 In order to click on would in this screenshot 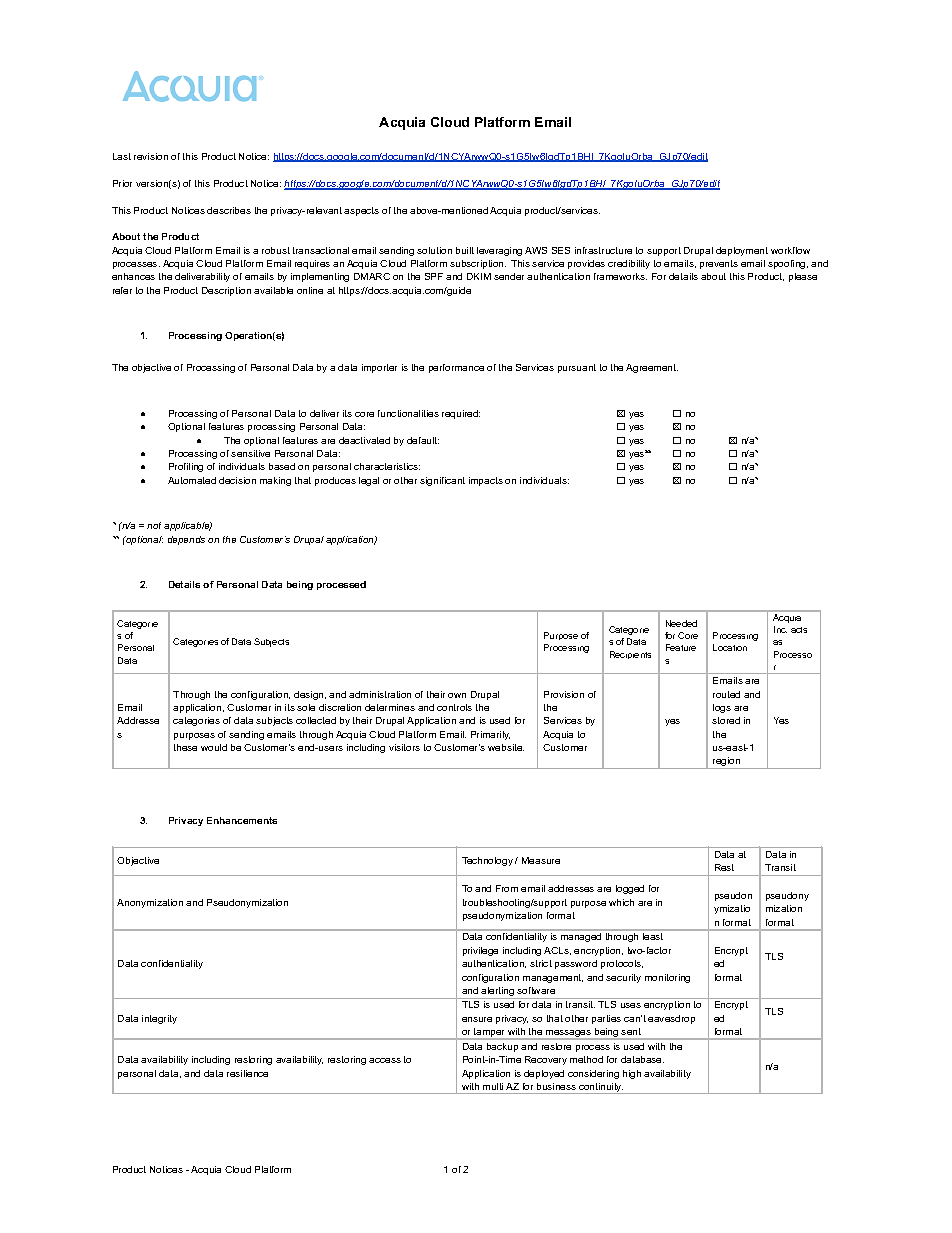, I will do `click(214, 747)`.
